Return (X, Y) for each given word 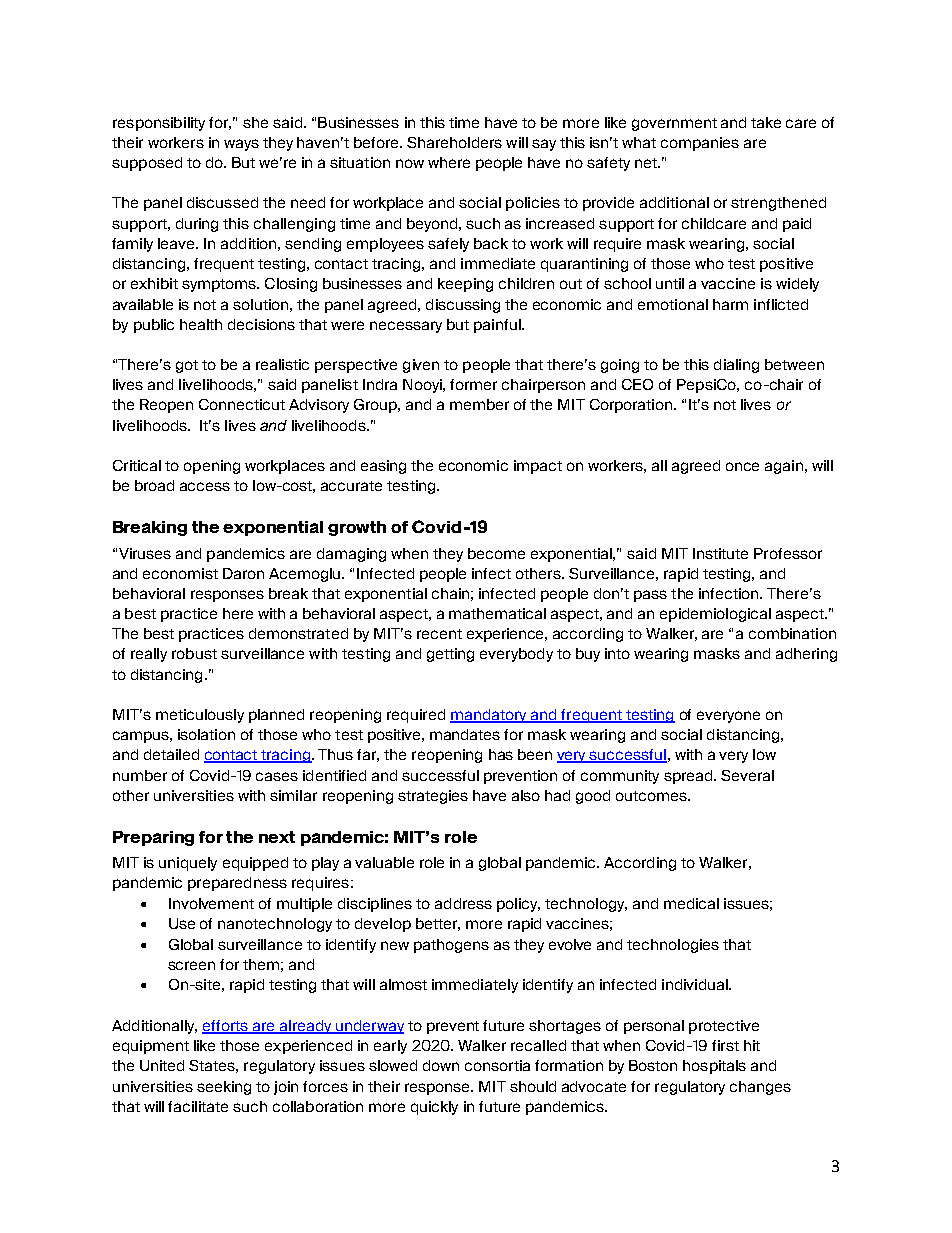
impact (538, 467)
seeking (224, 1088)
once (742, 466)
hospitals (714, 1067)
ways (241, 145)
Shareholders (454, 142)
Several (747, 775)
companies (700, 144)
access (205, 486)
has (501, 754)
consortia (497, 1065)
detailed (171, 754)
